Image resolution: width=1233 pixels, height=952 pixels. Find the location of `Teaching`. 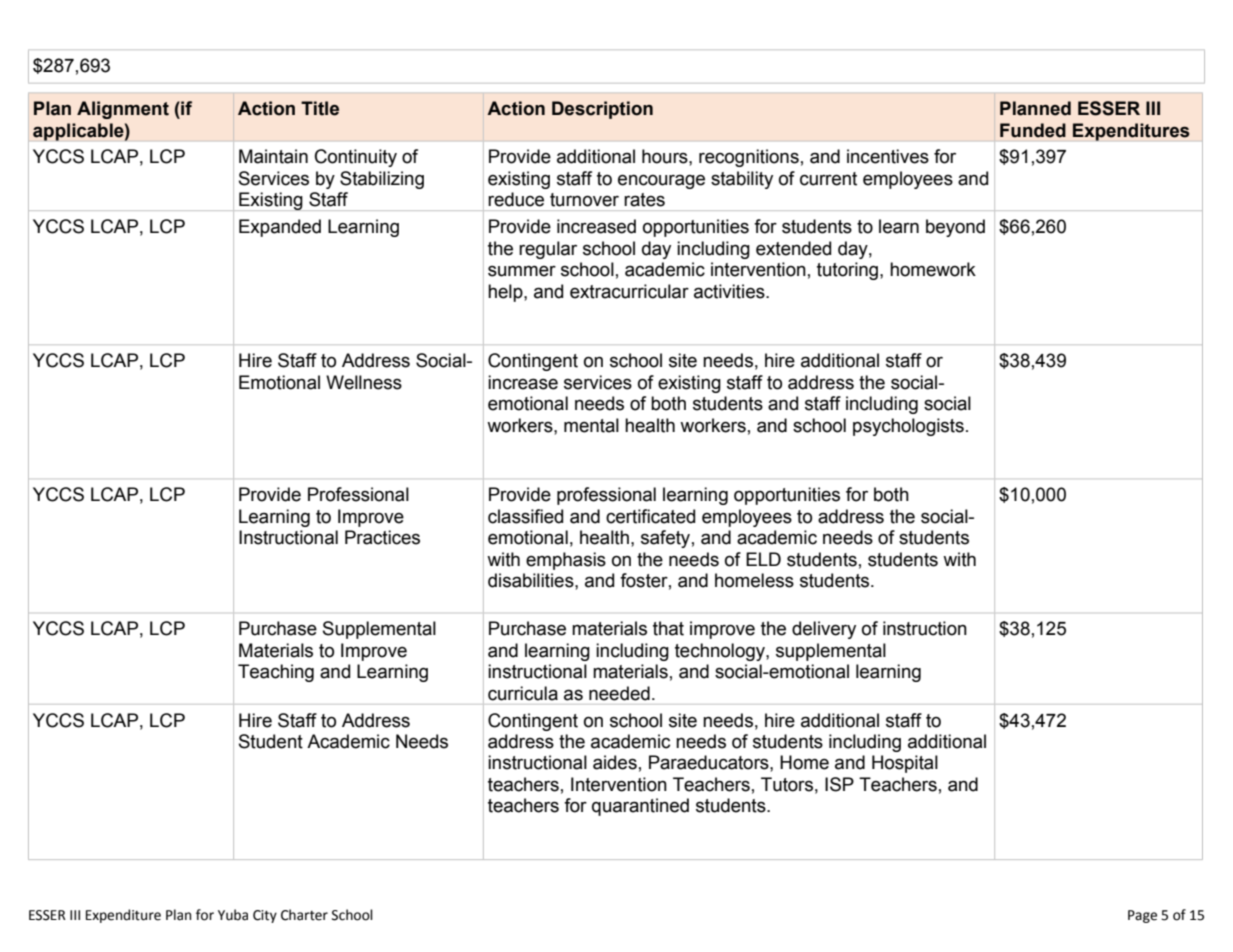

Teaching is located at coordinates (276, 673).
